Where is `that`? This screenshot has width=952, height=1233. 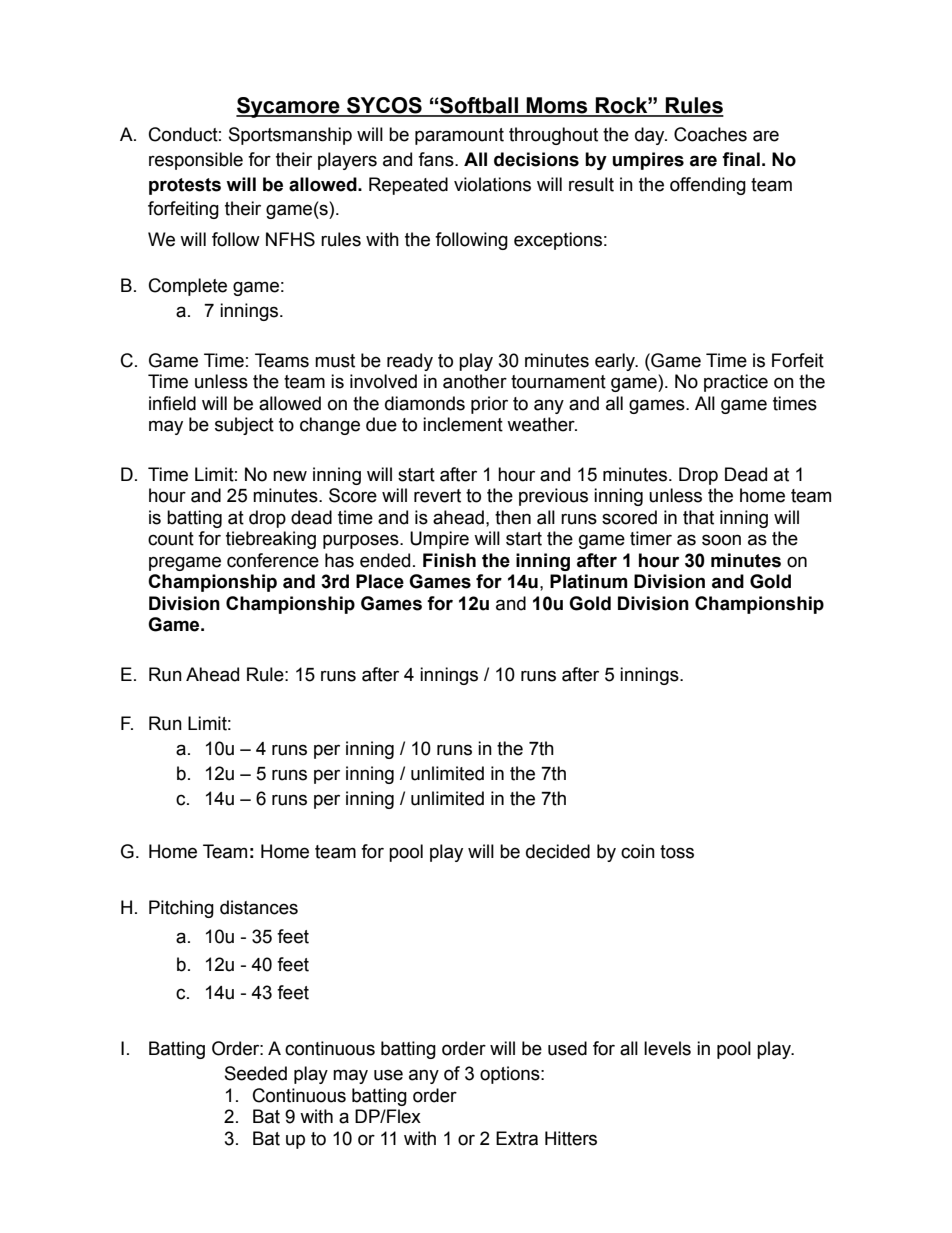
that is located at coordinates (698, 517).
